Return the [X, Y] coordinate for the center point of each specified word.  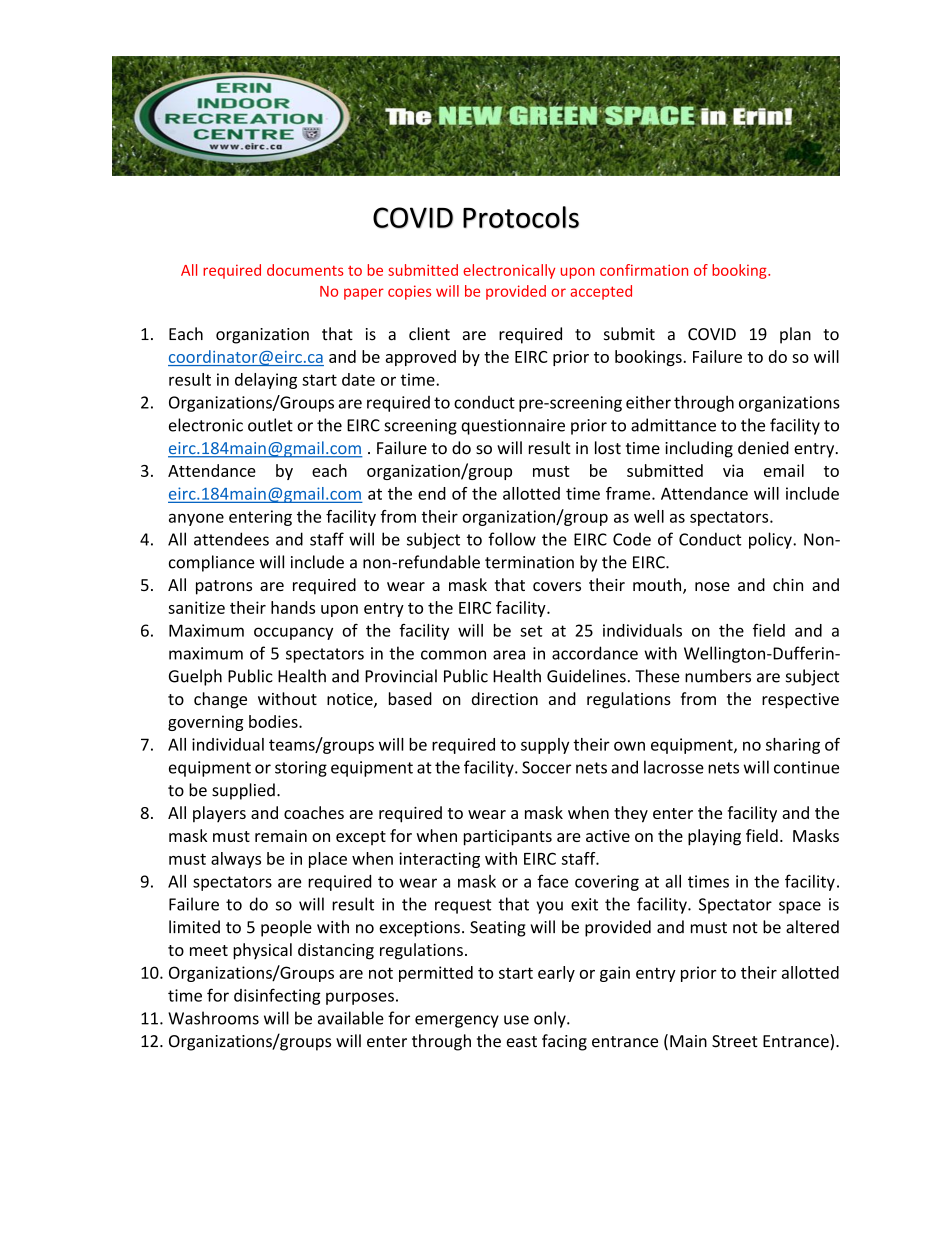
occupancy [293, 633]
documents [305, 270]
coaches [314, 812]
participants [508, 838]
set [531, 631]
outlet [270, 425]
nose [712, 586]
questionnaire [513, 427]
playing [714, 837]
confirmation [644, 270]
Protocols [521, 217]
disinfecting [277, 996]
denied [763, 448]
